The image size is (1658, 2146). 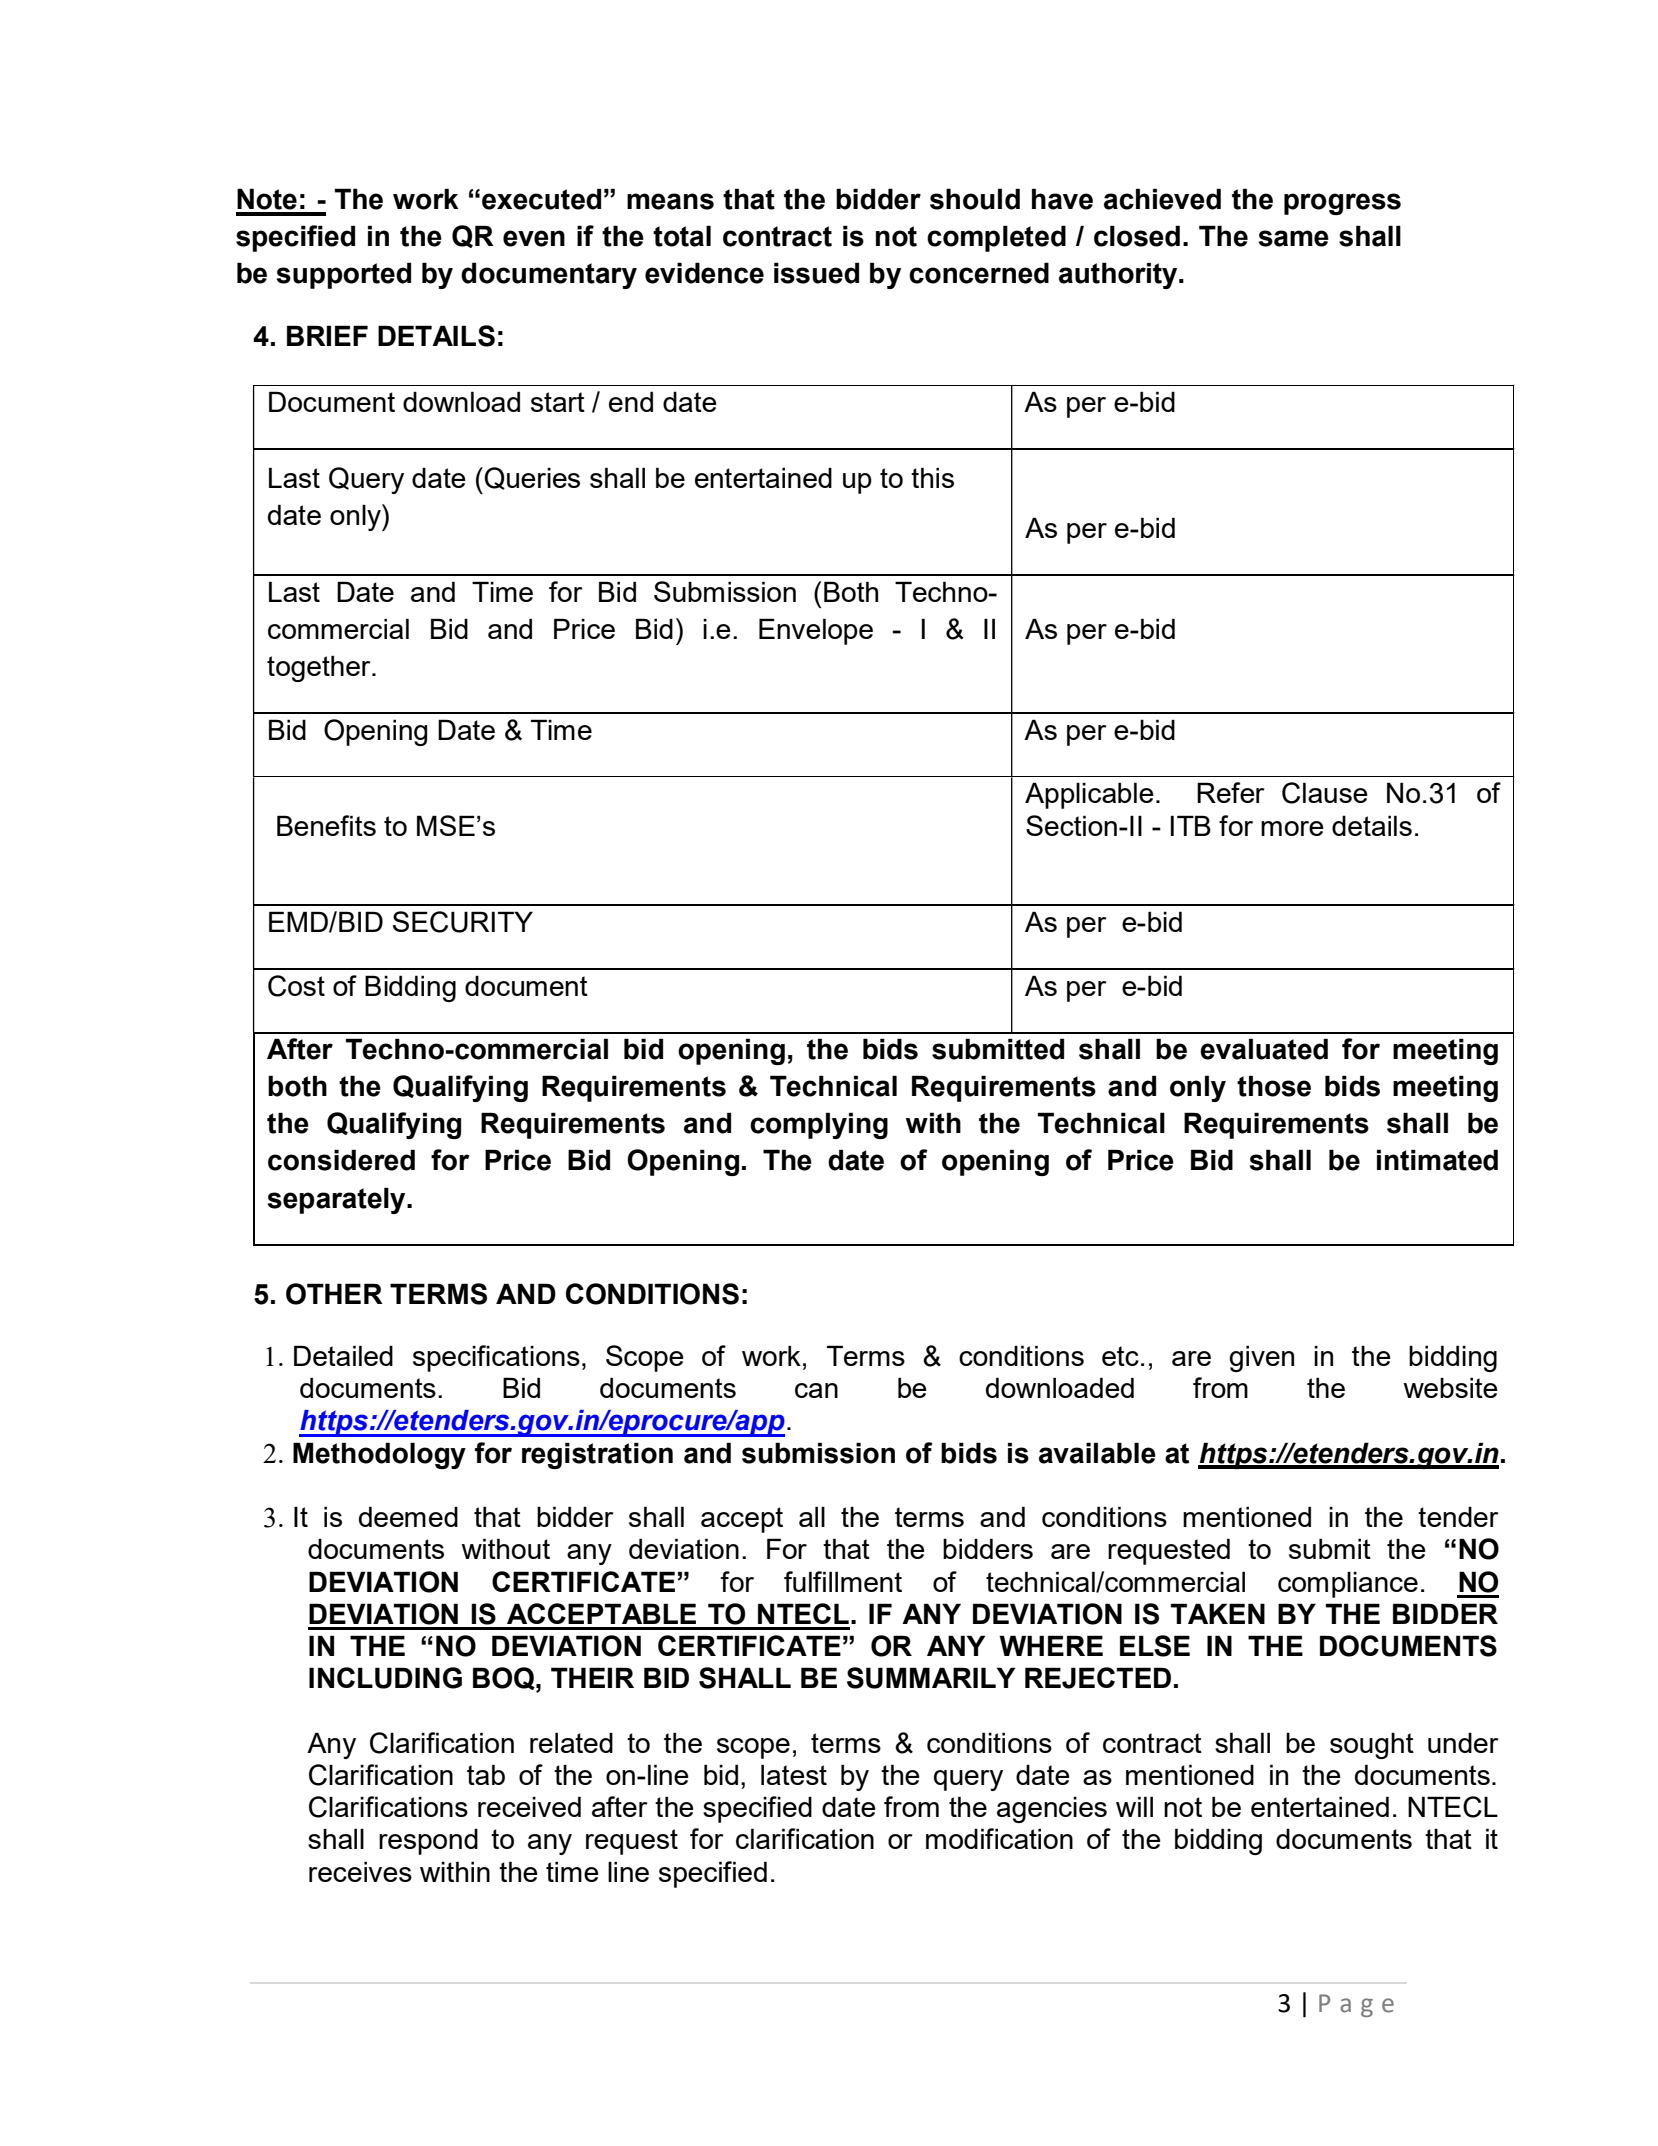 What do you see at coordinates (1294, 238) in the page?
I see `same` at bounding box center [1294, 238].
